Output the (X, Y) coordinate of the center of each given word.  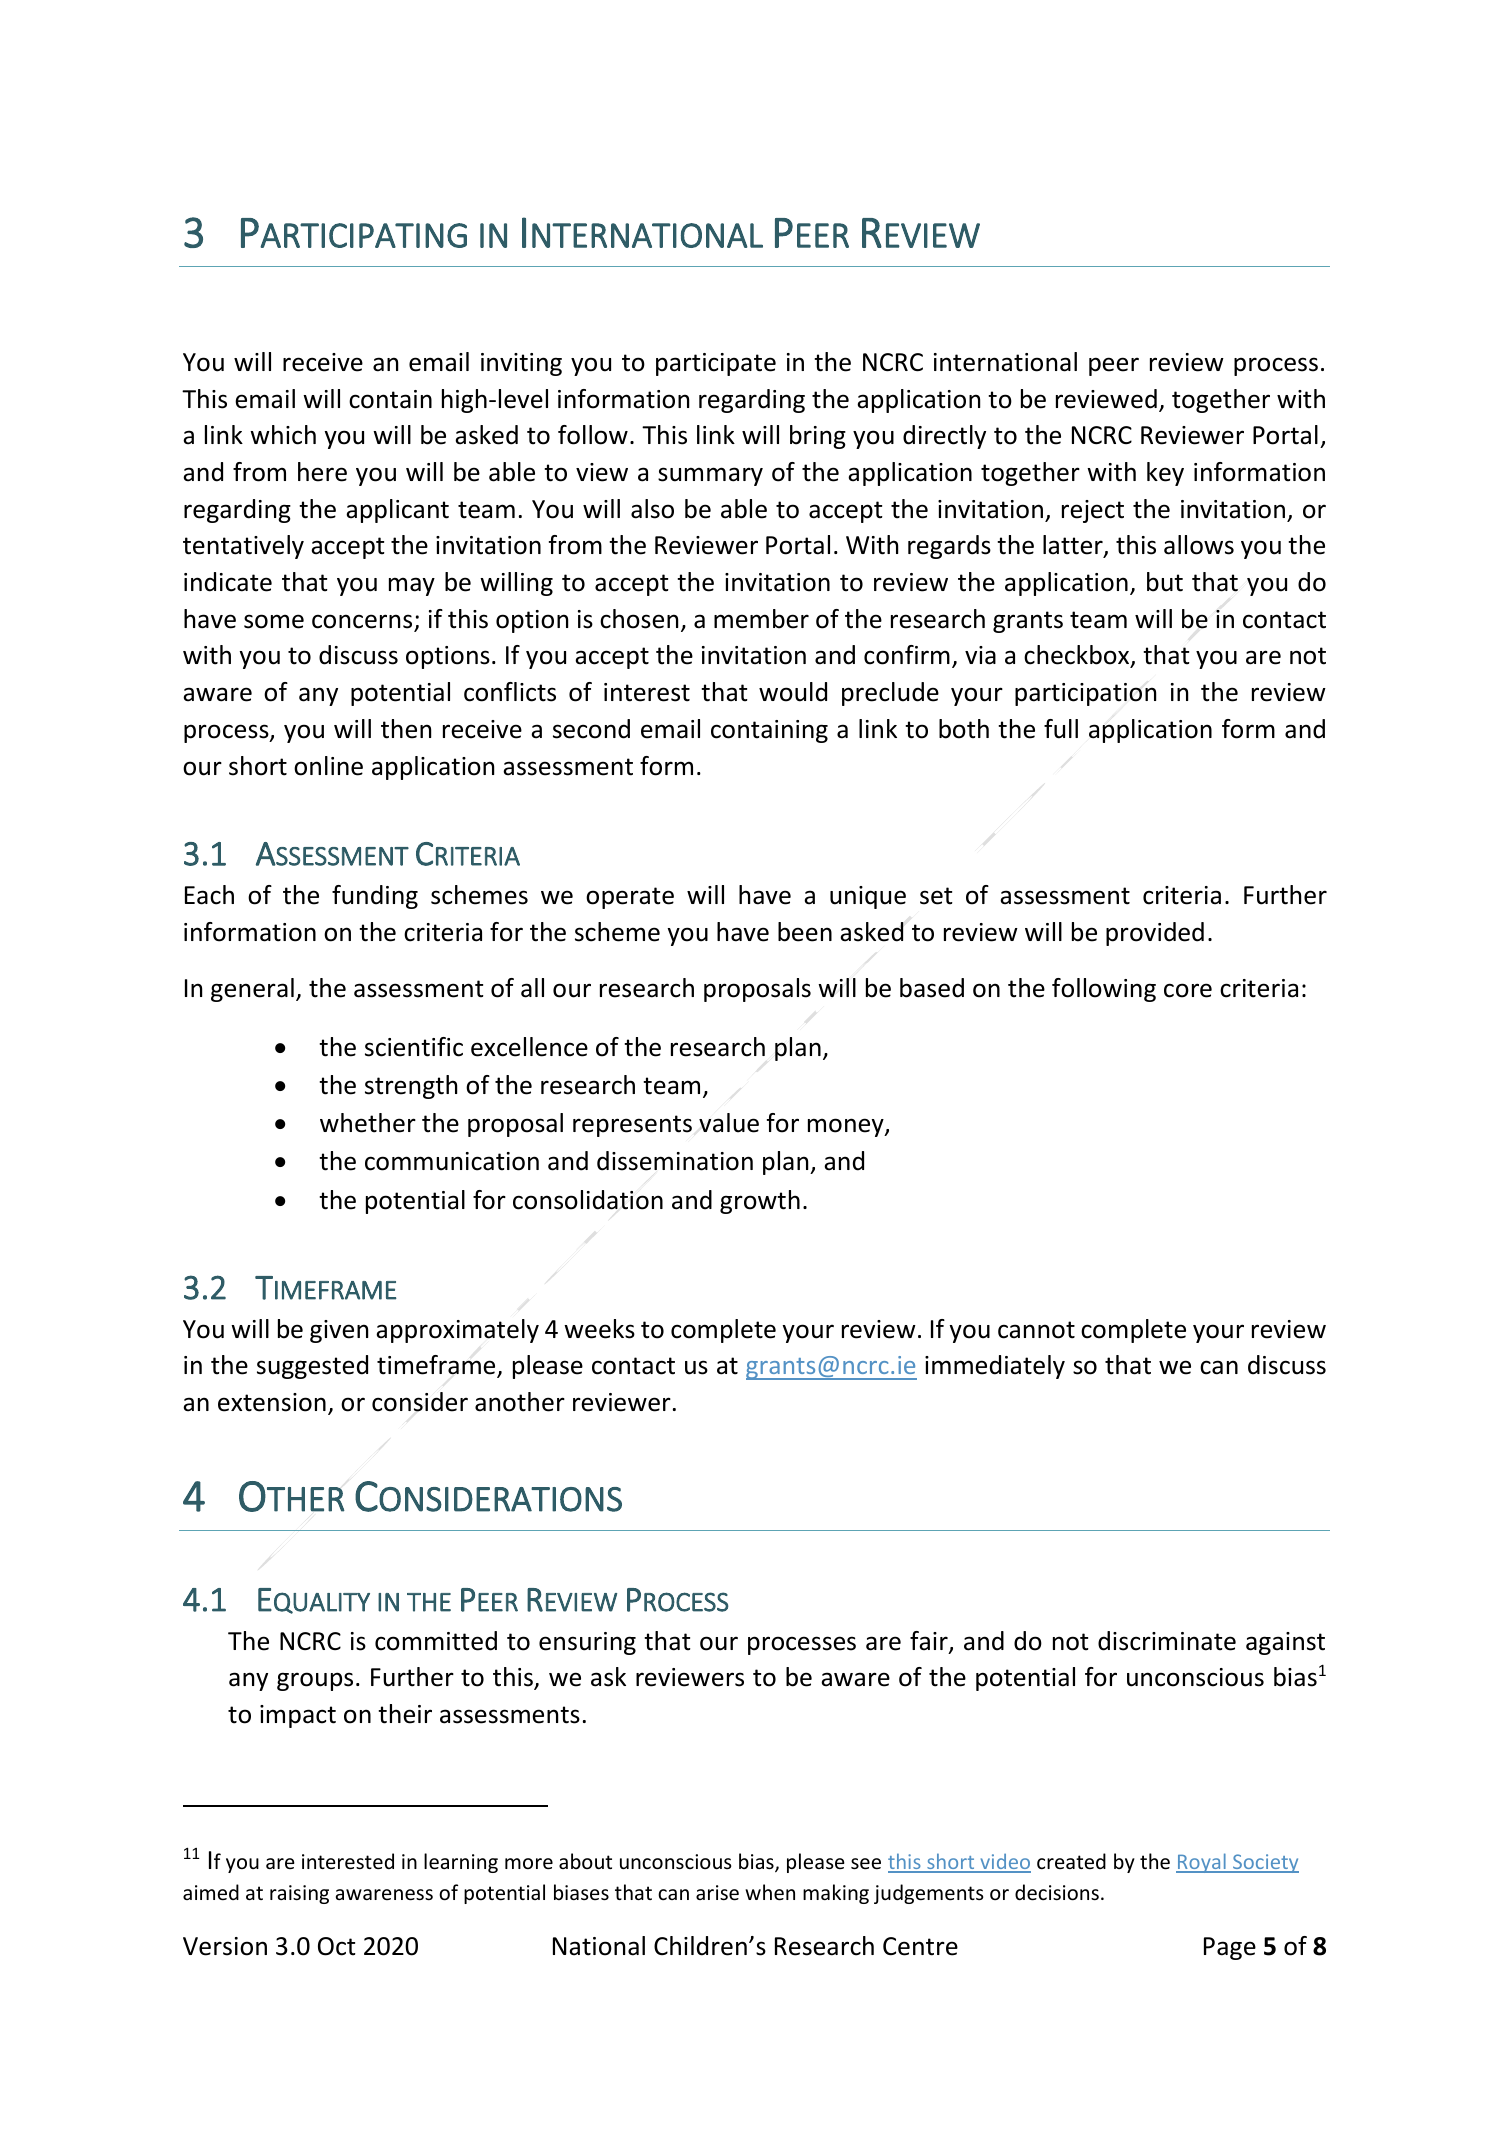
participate (716, 364)
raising (299, 1894)
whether (368, 1123)
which (283, 435)
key (1165, 474)
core (1188, 990)
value (729, 1123)
